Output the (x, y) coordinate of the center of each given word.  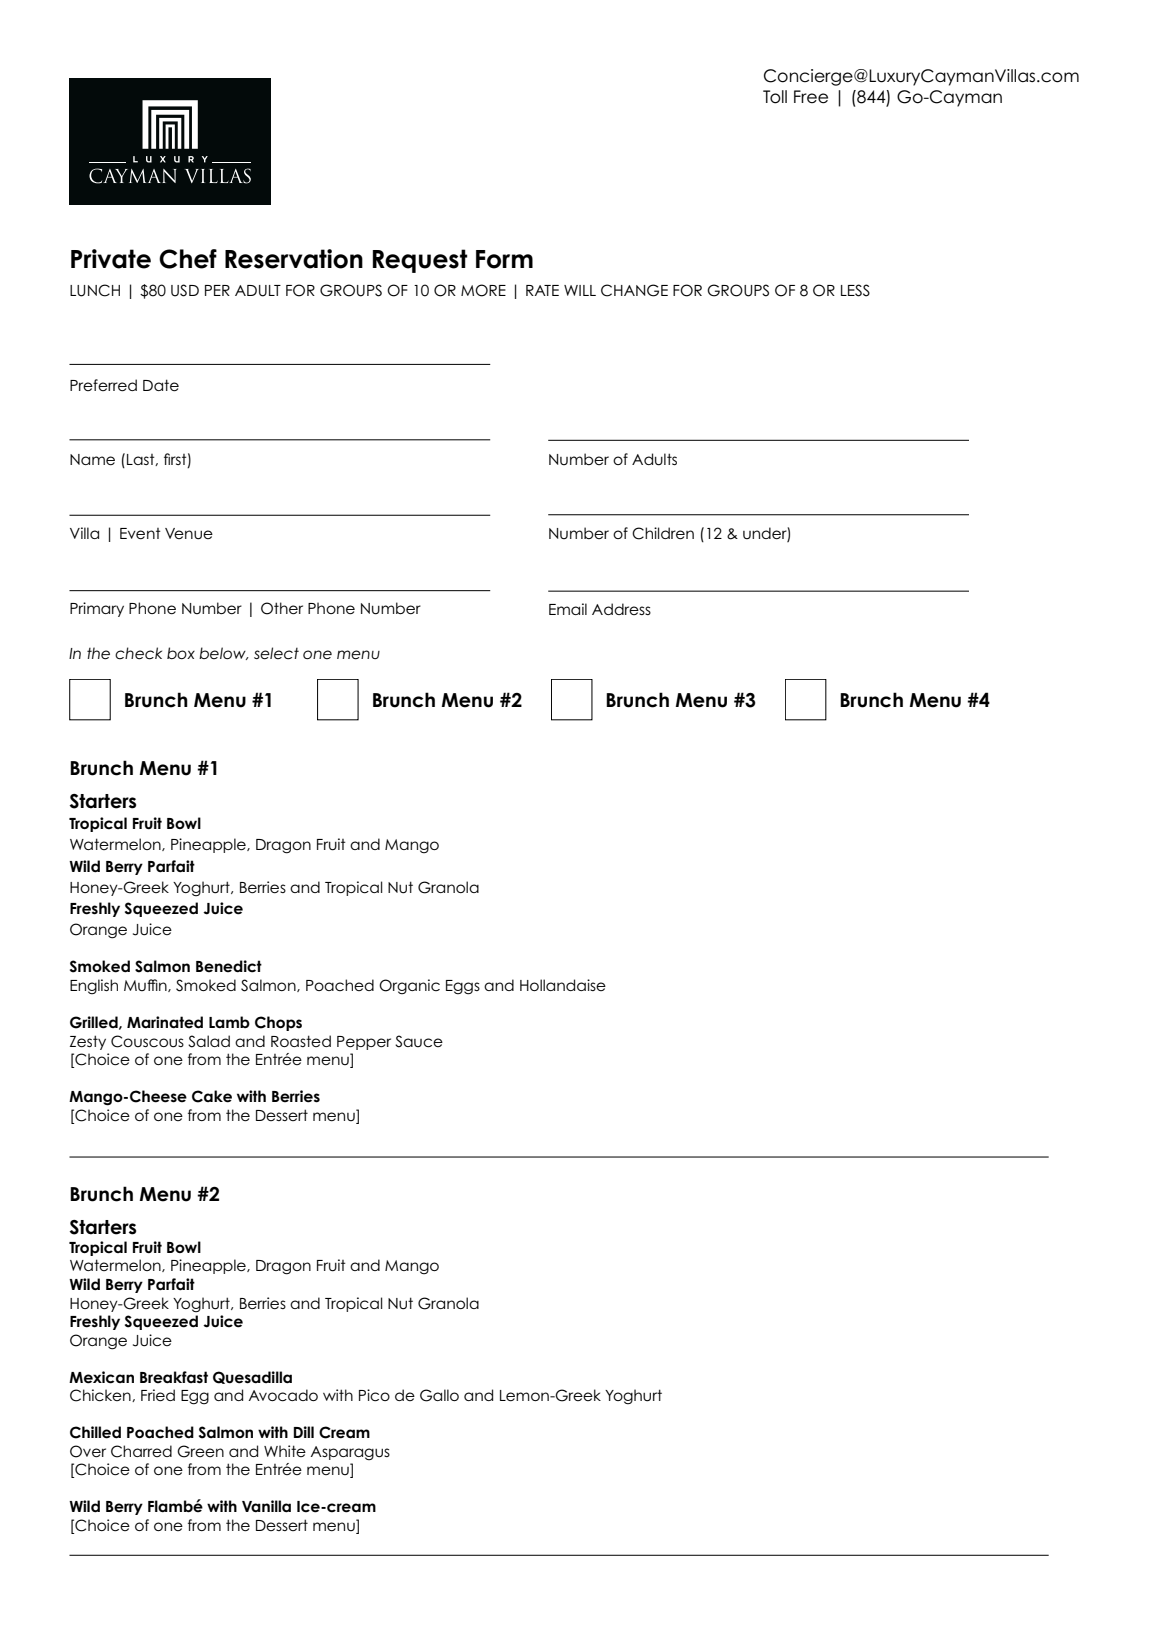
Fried (158, 1395)
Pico (374, 1395)
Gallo (439, 1395)
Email (568, 609)
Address (621, 609)
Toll (775, 97)
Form (504, 259)
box (181, 653)
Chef (188, 259)
